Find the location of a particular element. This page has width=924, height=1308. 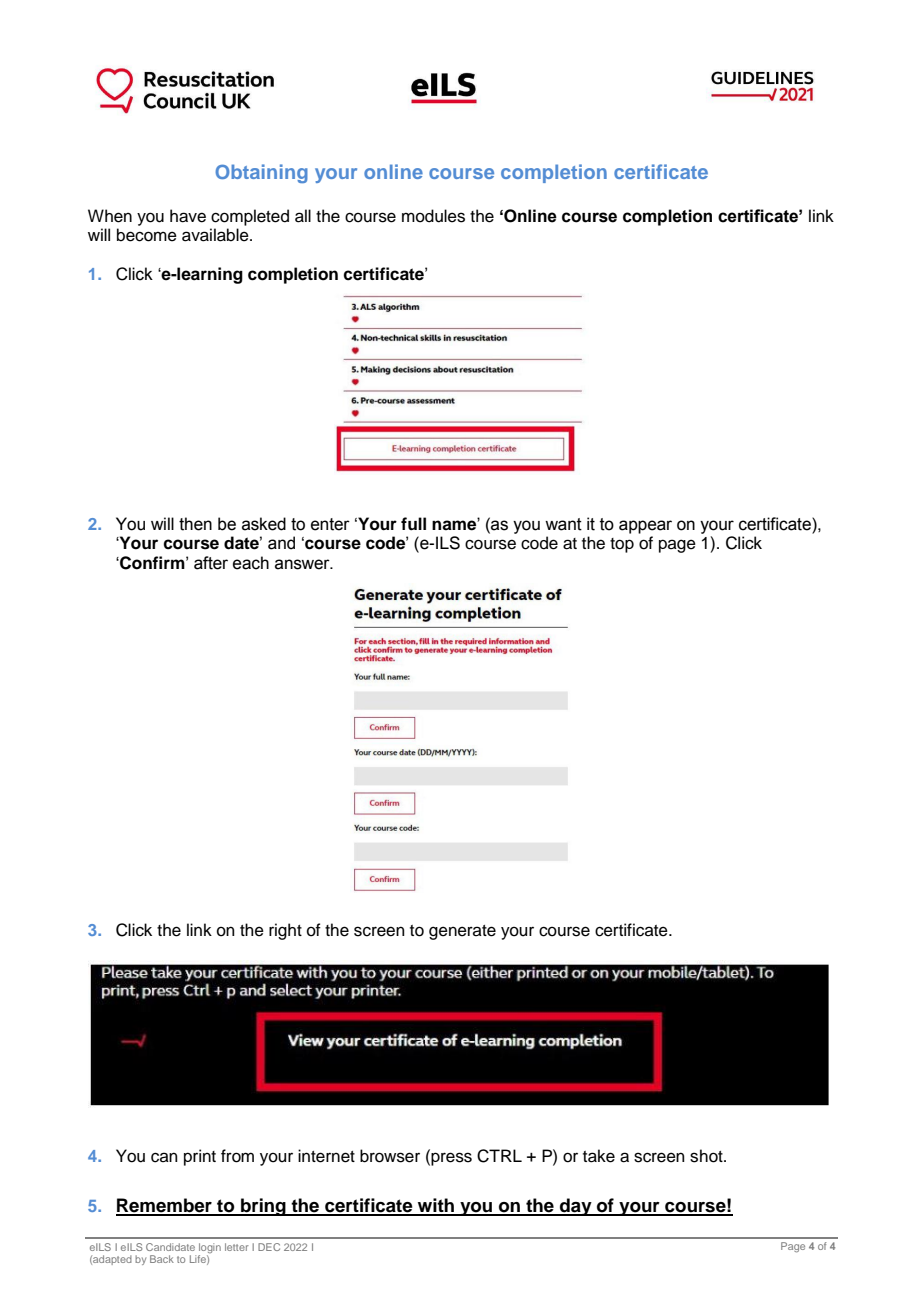

modules is located at coordinates (433, 216).
